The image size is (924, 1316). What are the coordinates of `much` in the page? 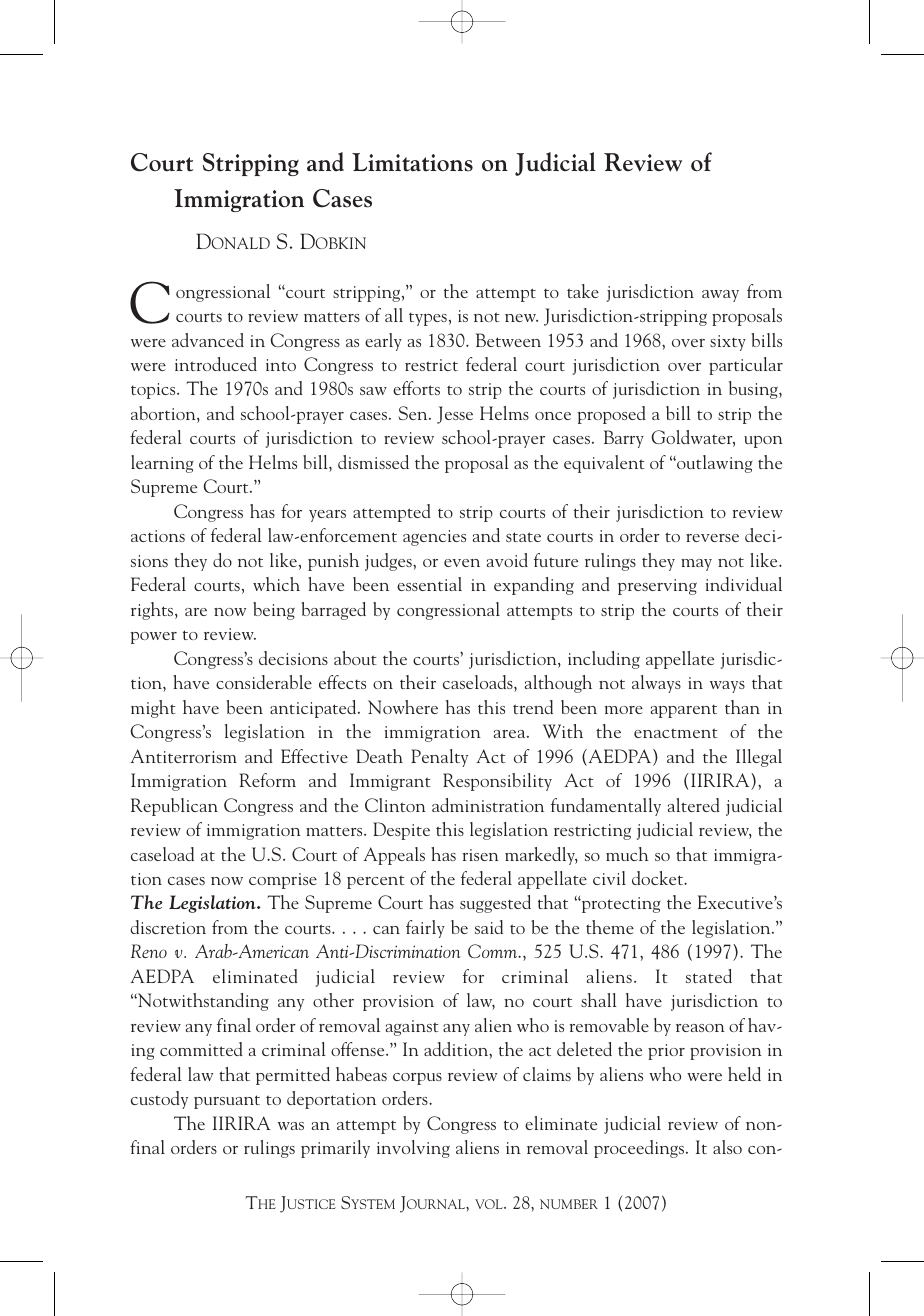 It's located at (627, 854).
